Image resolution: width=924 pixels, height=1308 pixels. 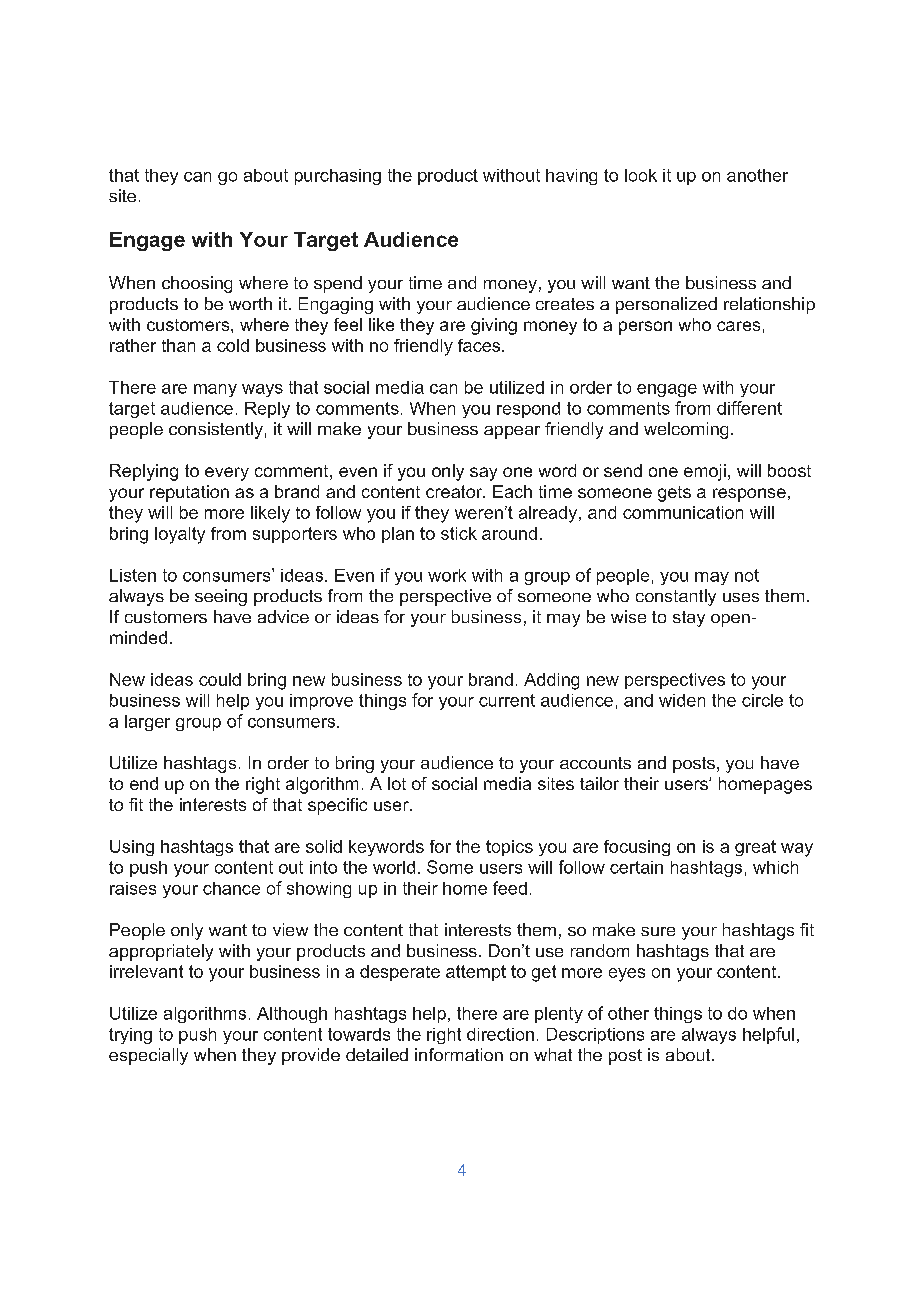 I want to click on having, so click(x=571, y=177).
